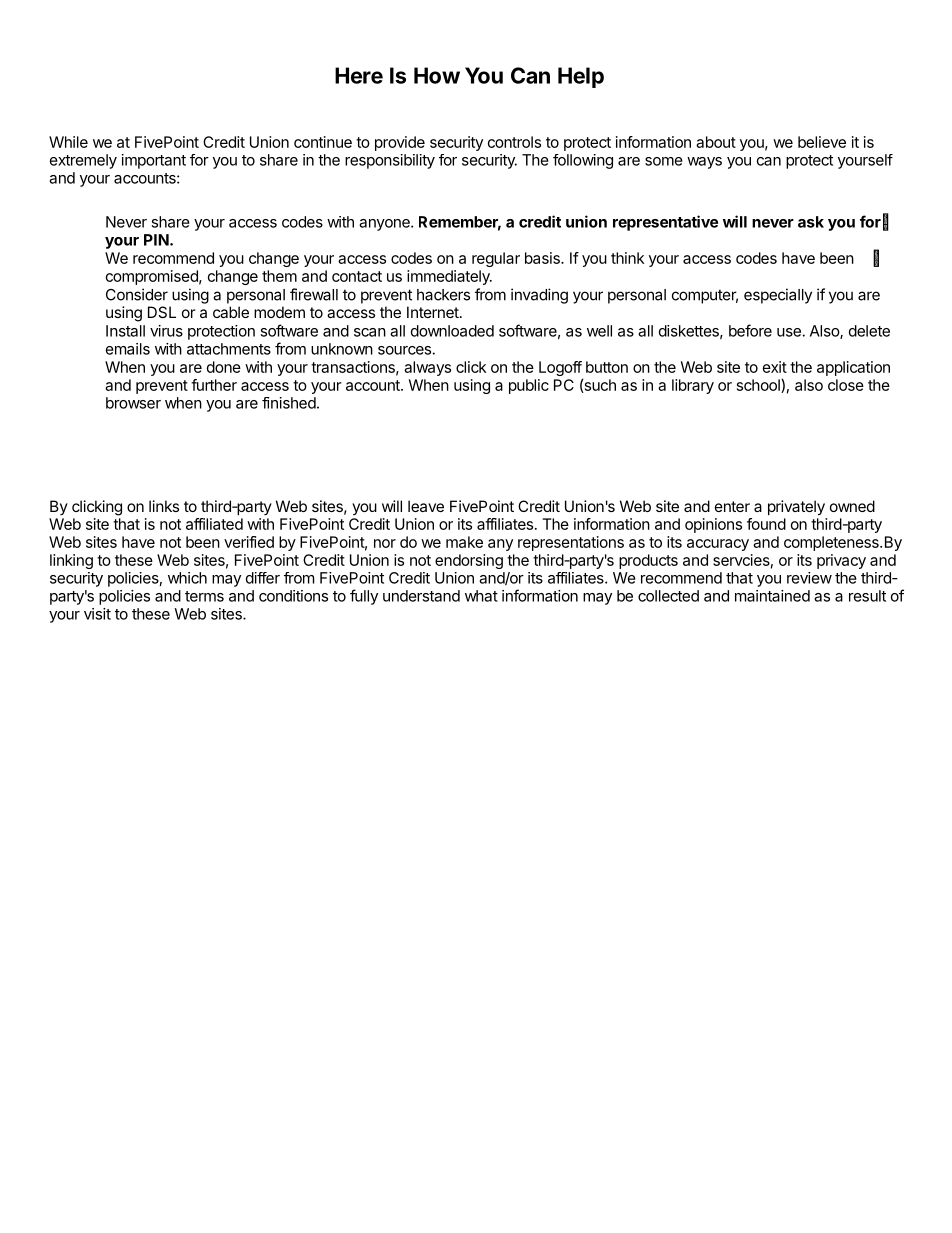 Image resolution: width=952 pixels, height=1233 pixels. Describe the element at coordinates (772, 596) in the image. I see `maintained` at that location.
